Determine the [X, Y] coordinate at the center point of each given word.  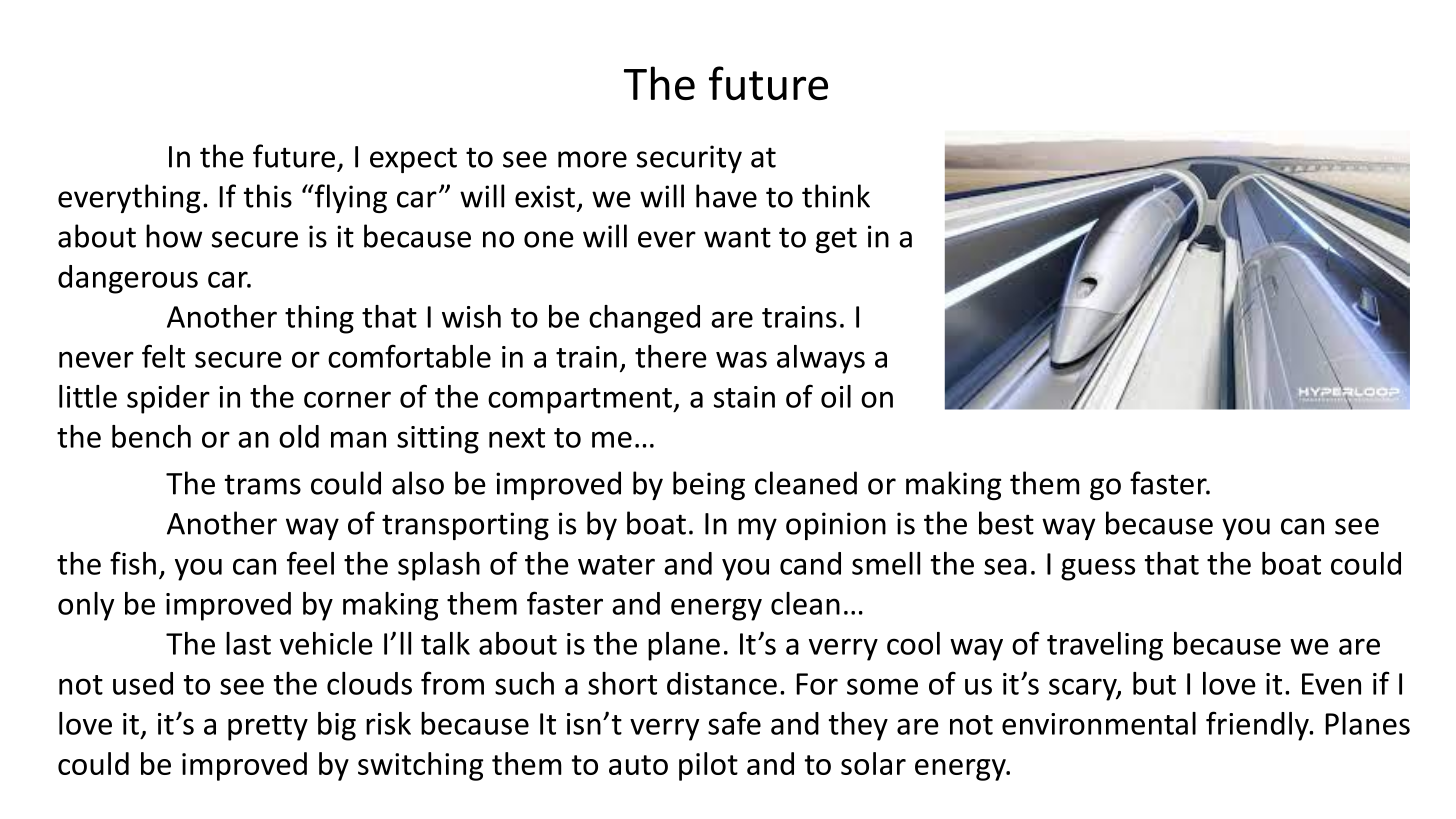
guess [1098, 569]
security [689, 159]
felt [163, 356]
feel [310, 563]
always [821, 359]
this [268, 196]
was [741, 359]
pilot [708, 766]
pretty [268, 728]
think [836, 196]
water [616, 565]
